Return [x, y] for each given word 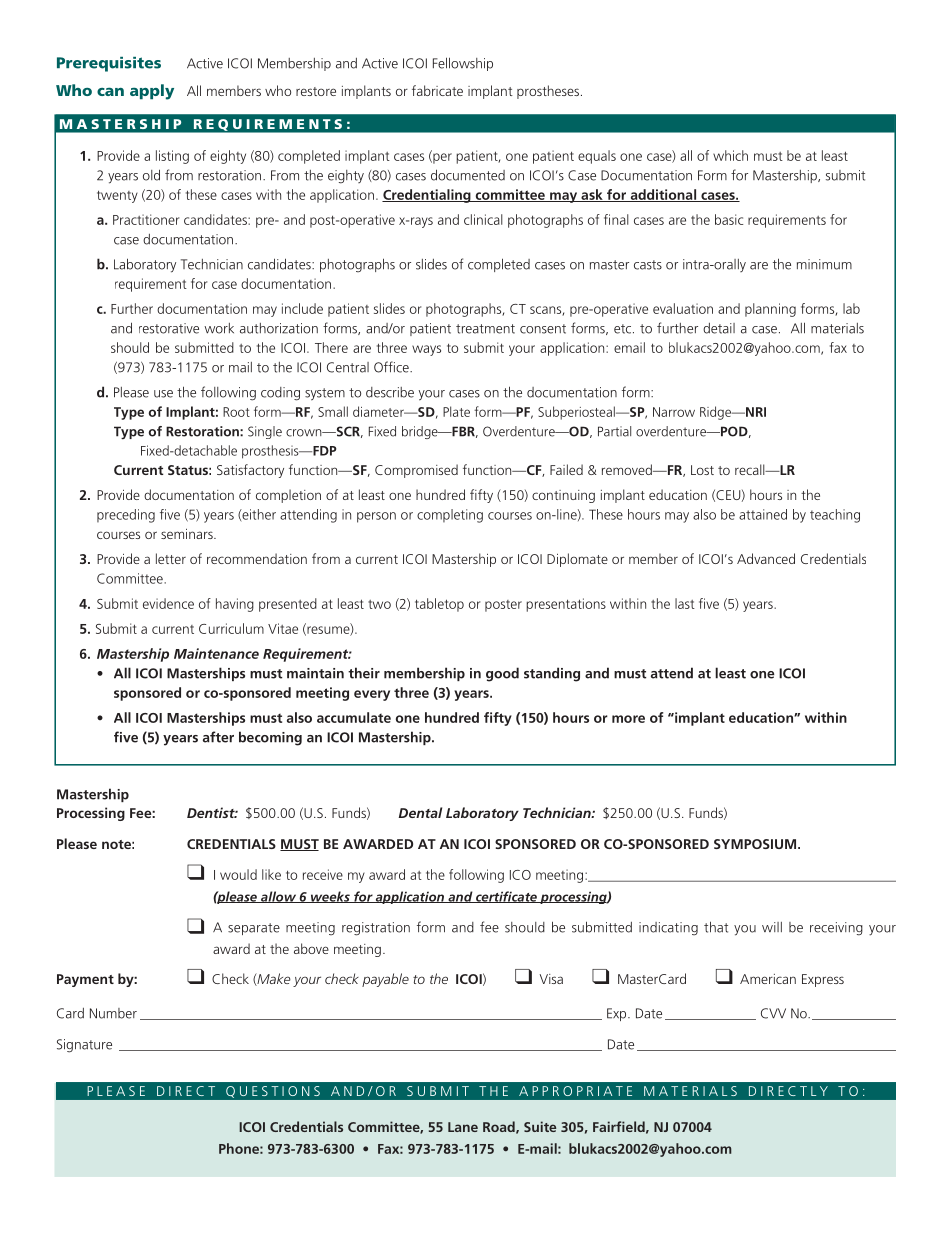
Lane [463, 1127]
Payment [85, 980]
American [768, 979]
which [730, 155]
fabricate [437, 90]
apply [152, 92]
